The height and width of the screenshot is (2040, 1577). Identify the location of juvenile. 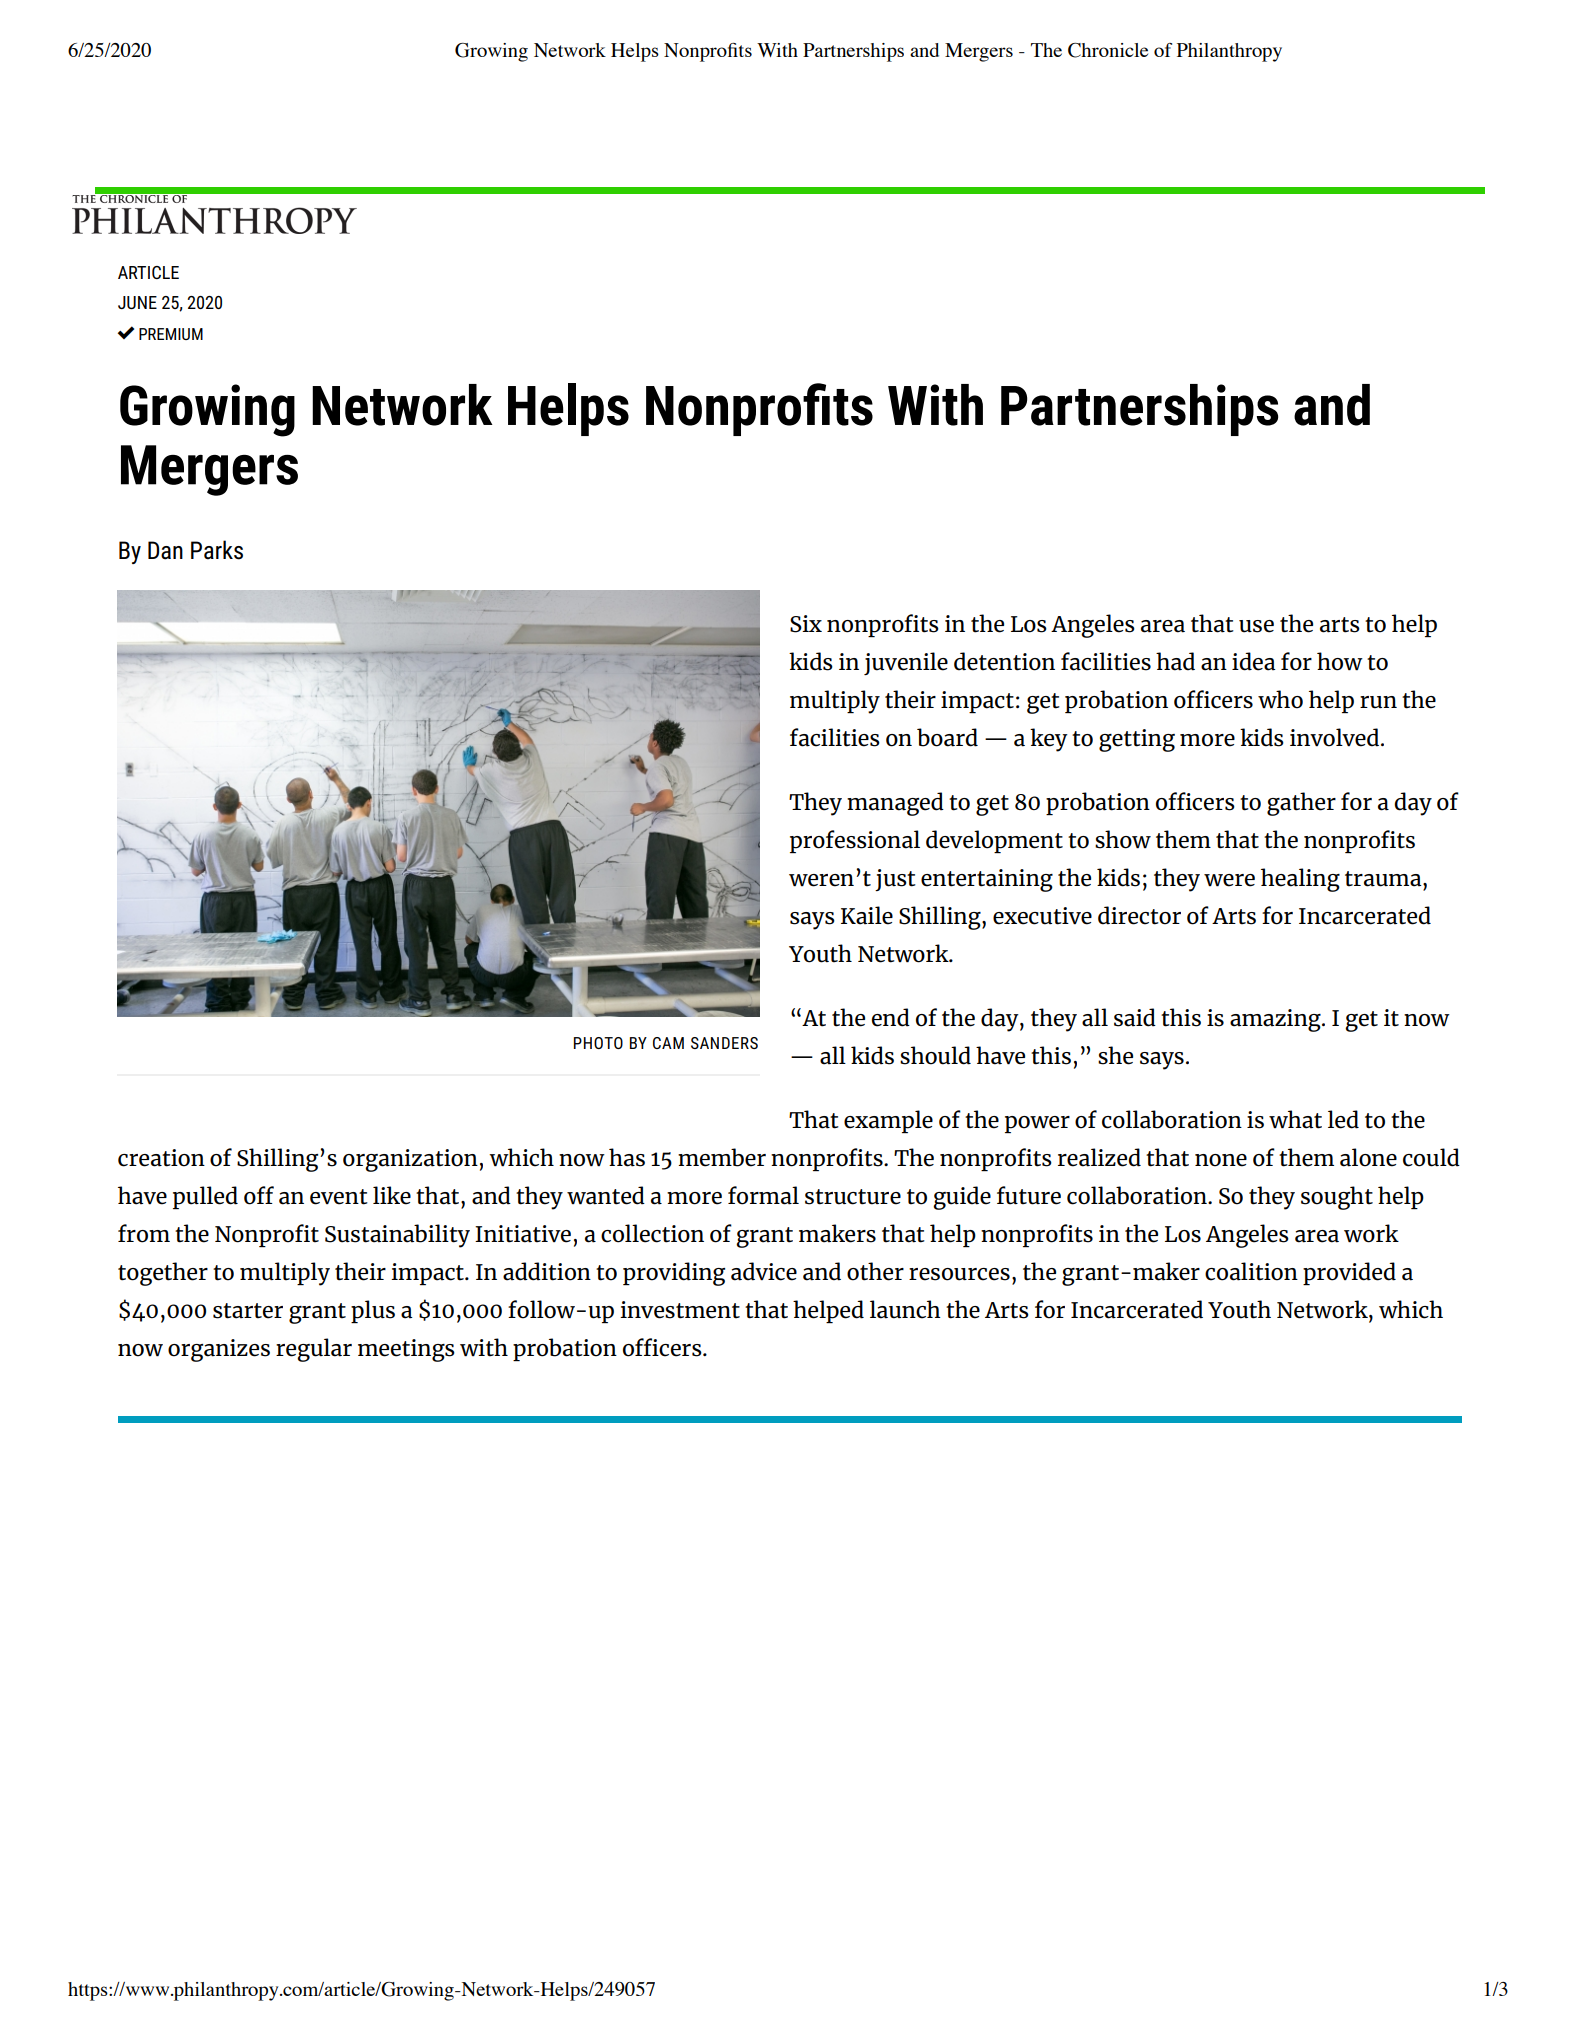
(906, 663).
